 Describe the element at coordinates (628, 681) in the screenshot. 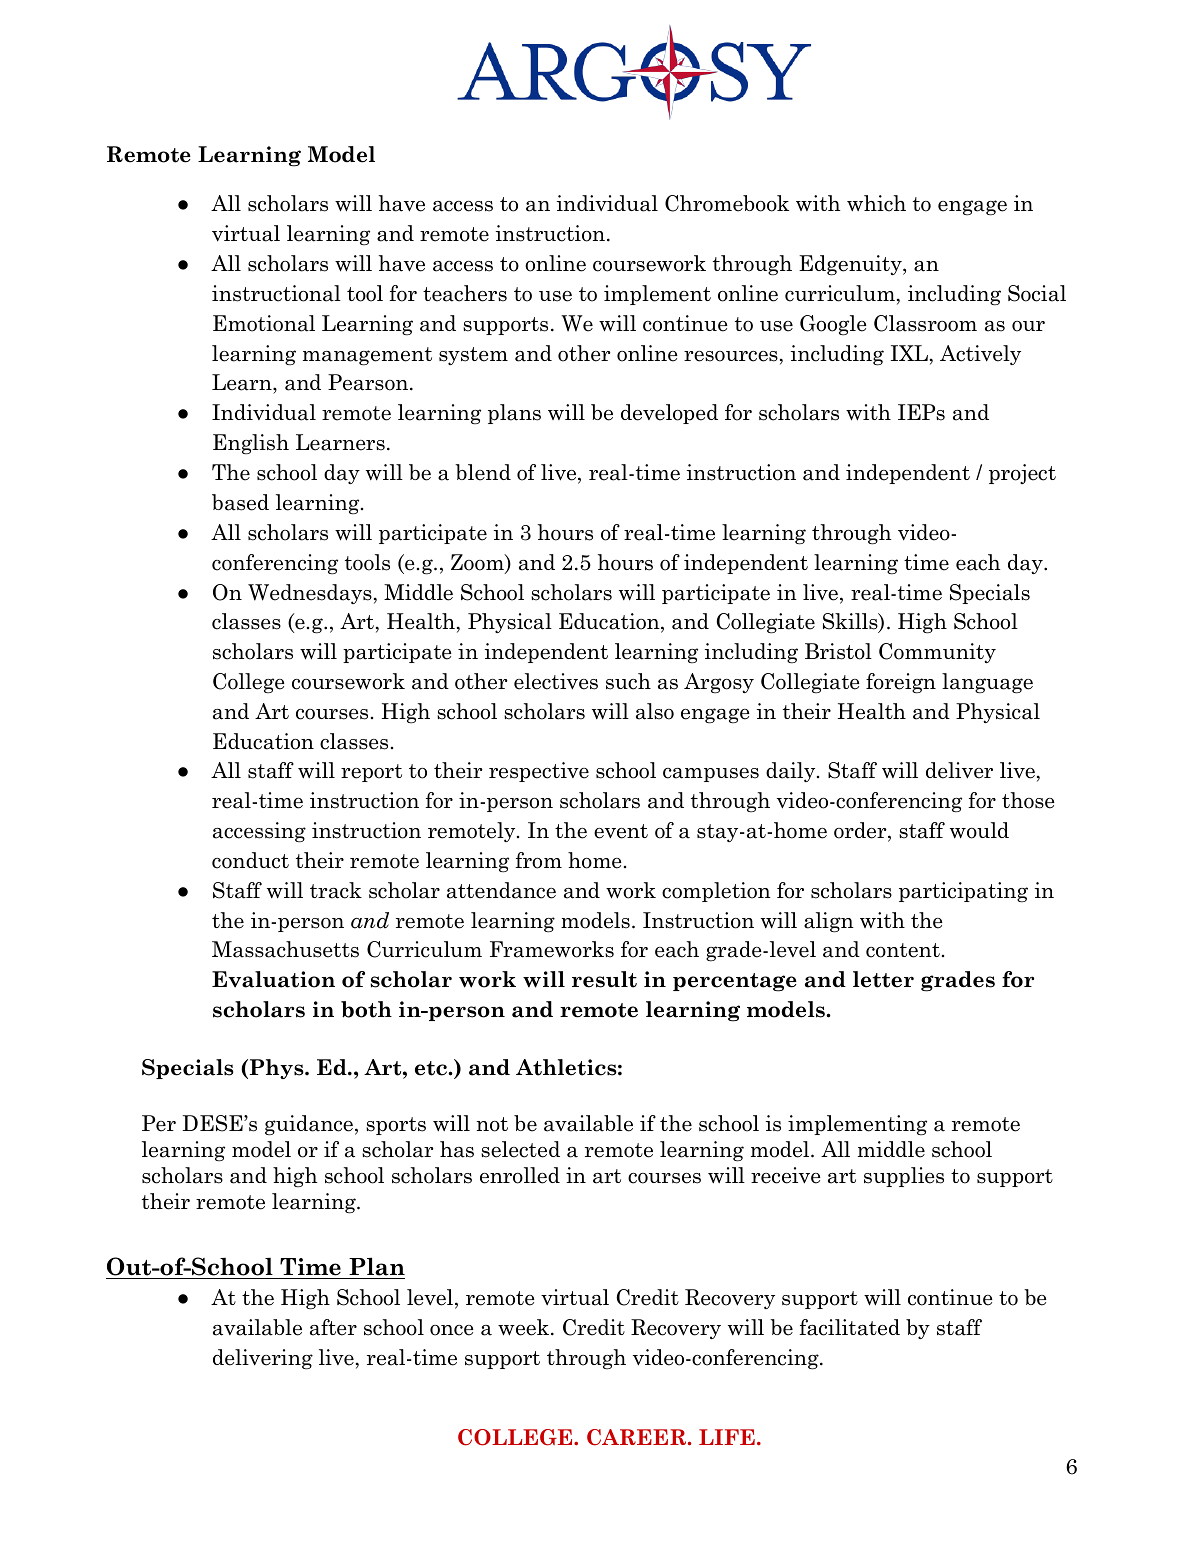

I see `such` at that location.
